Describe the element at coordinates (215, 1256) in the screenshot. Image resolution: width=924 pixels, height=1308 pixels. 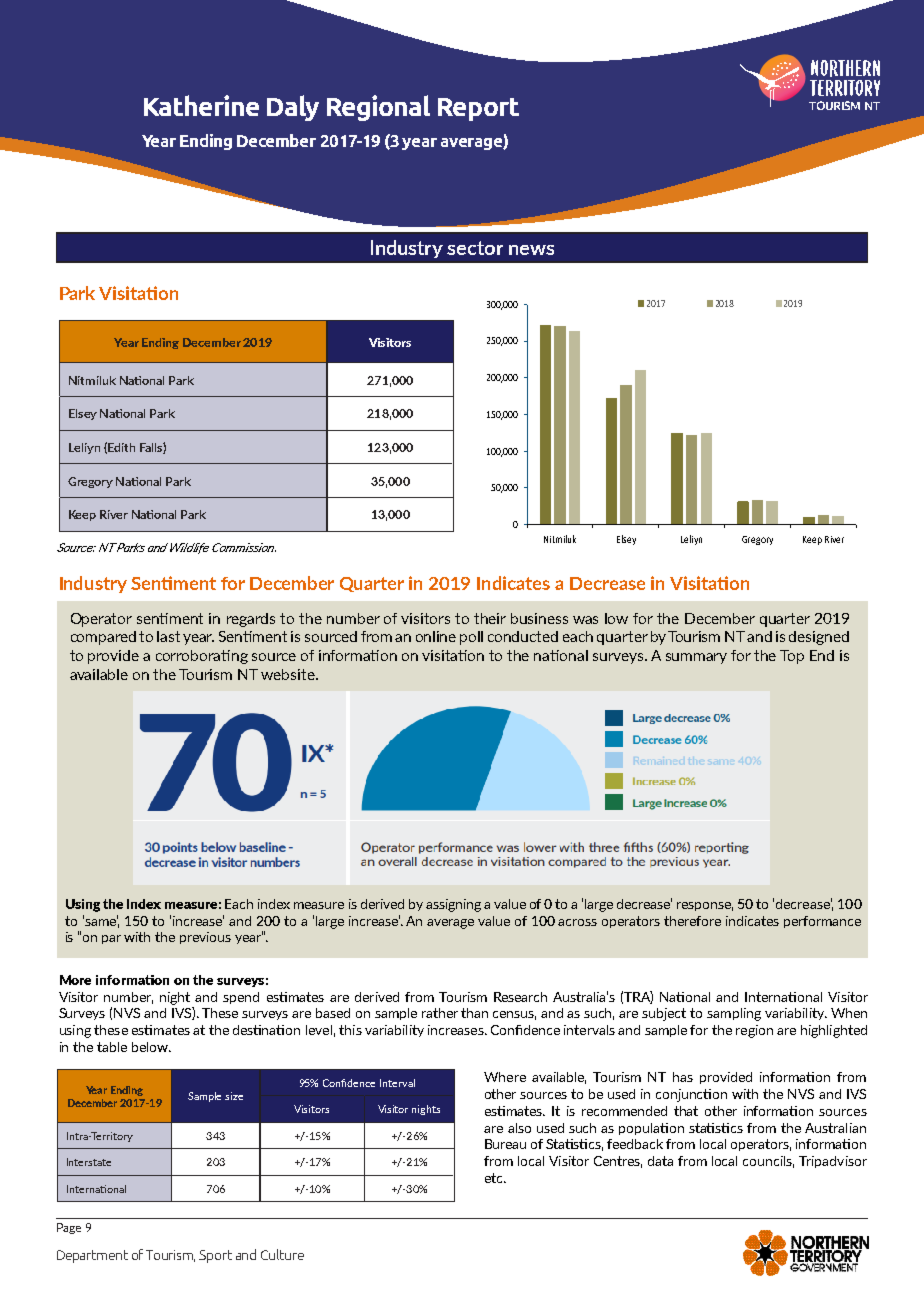
I see `Sport` at that location.
